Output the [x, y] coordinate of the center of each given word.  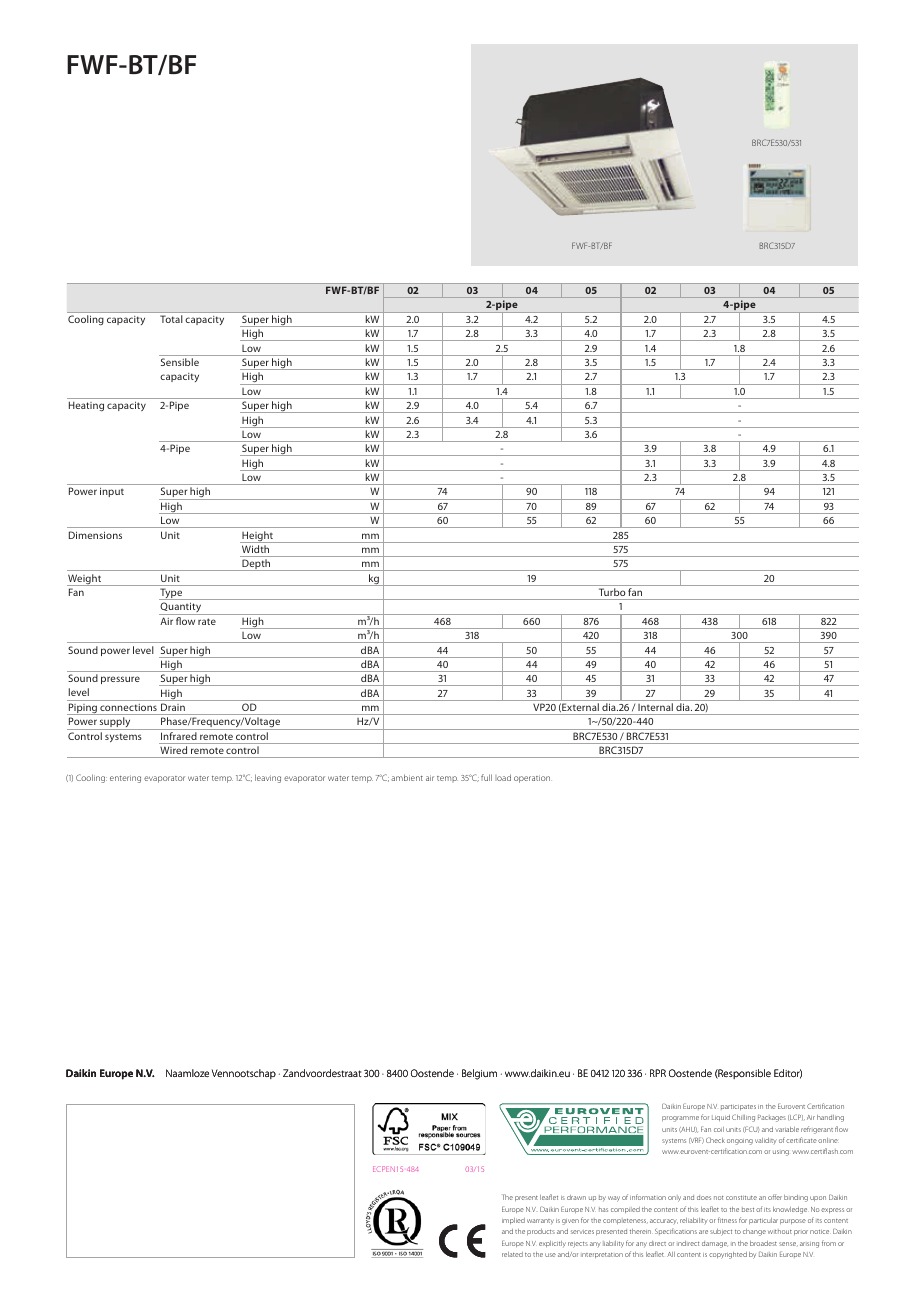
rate [207, 621]
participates [738, 1107]
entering [125, 779]
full [486, 777]
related [512, 1254]
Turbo [612, 592]
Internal [655, 707]
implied [513, 1221]
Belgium [479, 1074]
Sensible [180, 362]
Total [171, 319]
